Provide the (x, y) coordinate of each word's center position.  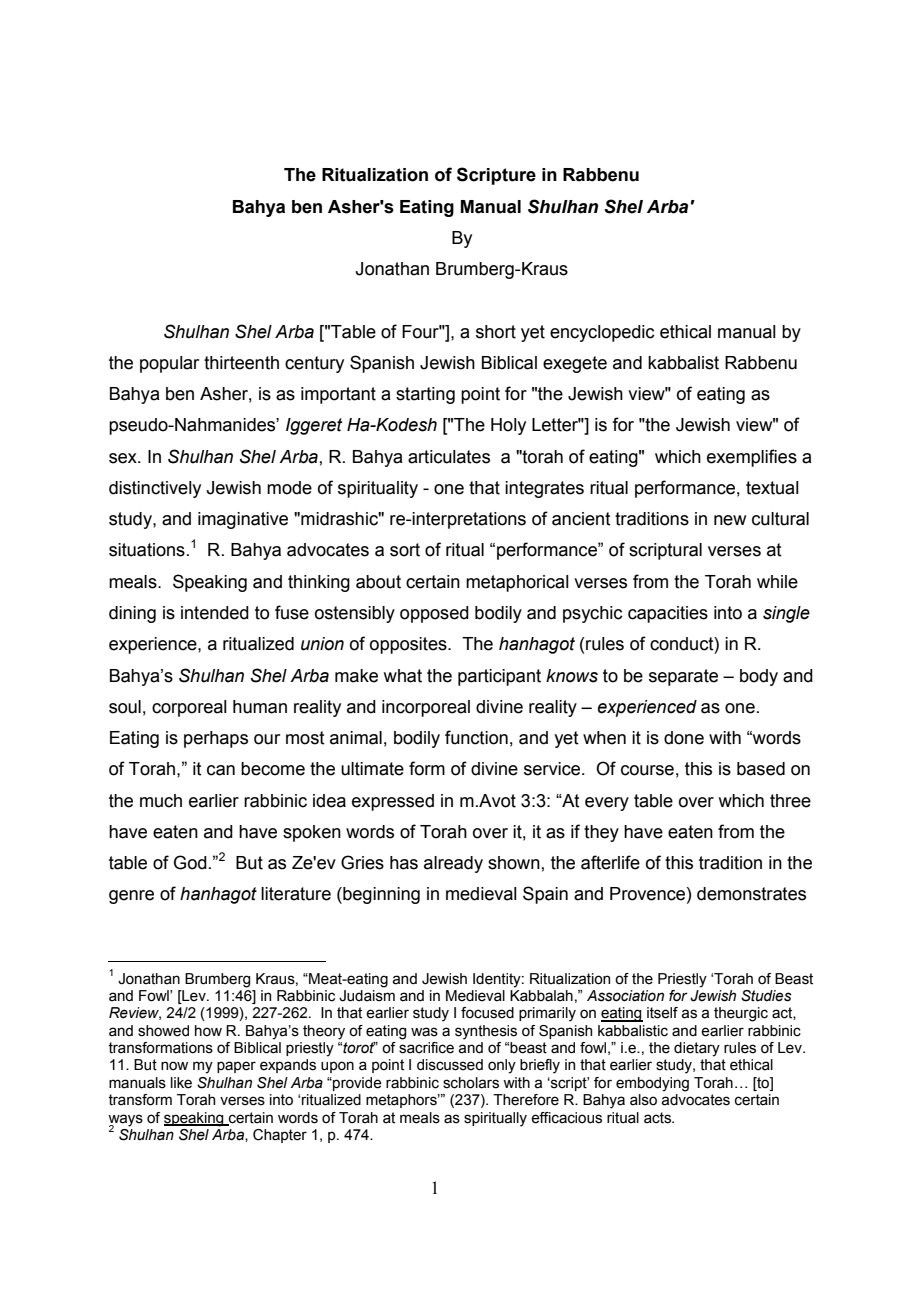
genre (131, 897)
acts (659, 1118)
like (181, 1083)
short (496, 332)
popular (169, 364)
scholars (471, 1083)
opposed (434, 614)
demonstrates (751, 894)
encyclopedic (602, 333)
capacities (668, 614)
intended (215, 613)
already (453, 864)
